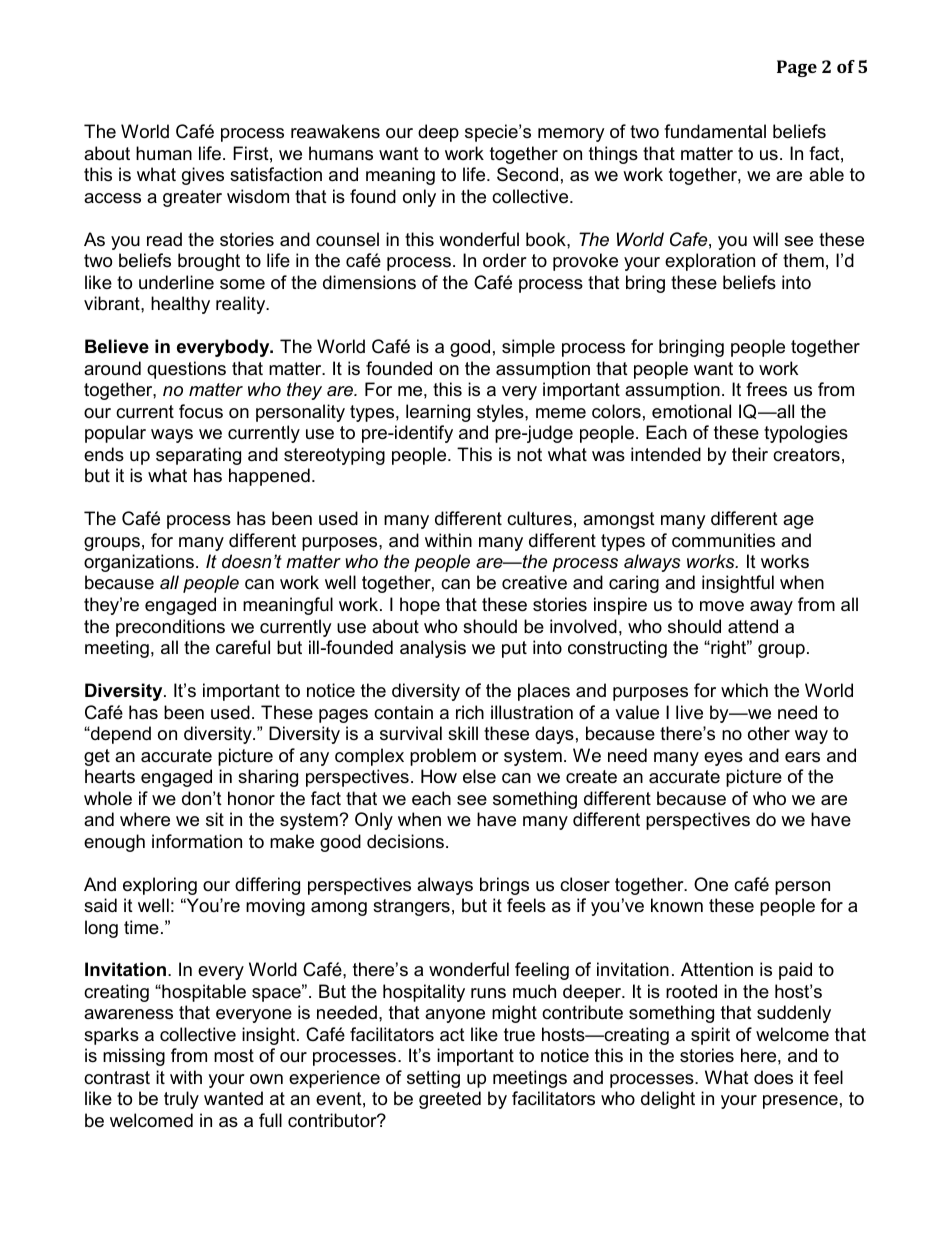  I want to click on separating, so click(198, 456).
